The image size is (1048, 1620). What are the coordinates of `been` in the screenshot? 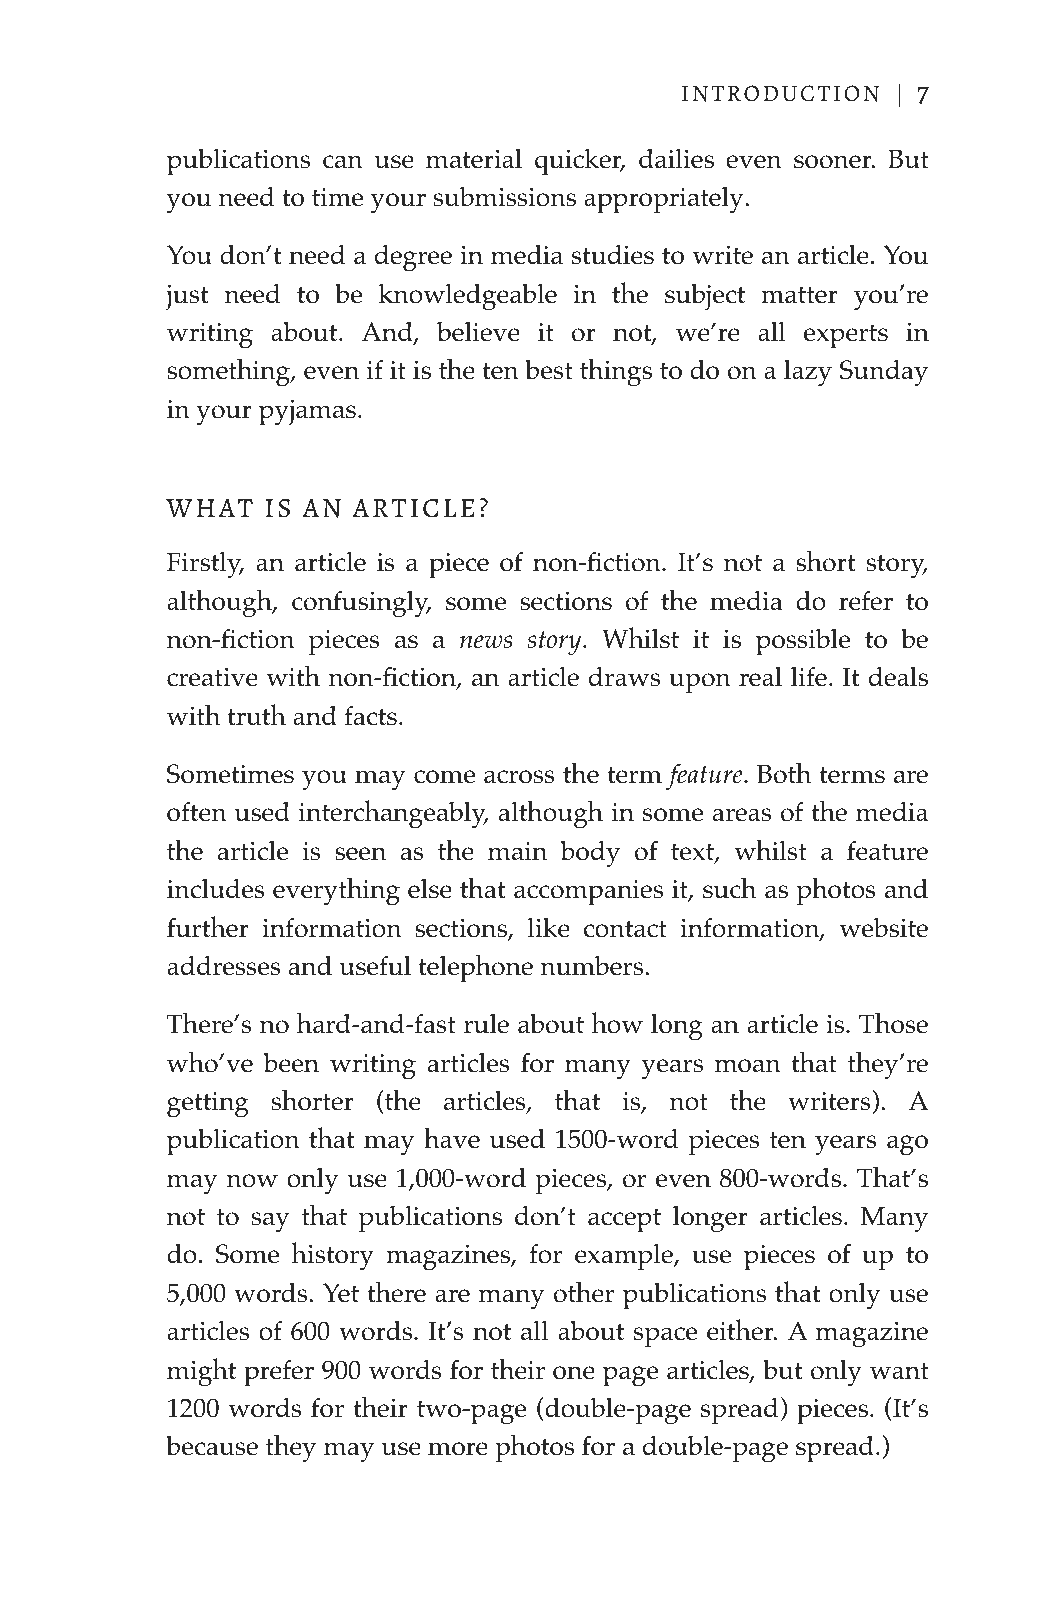 It's located at (291, 1063).
